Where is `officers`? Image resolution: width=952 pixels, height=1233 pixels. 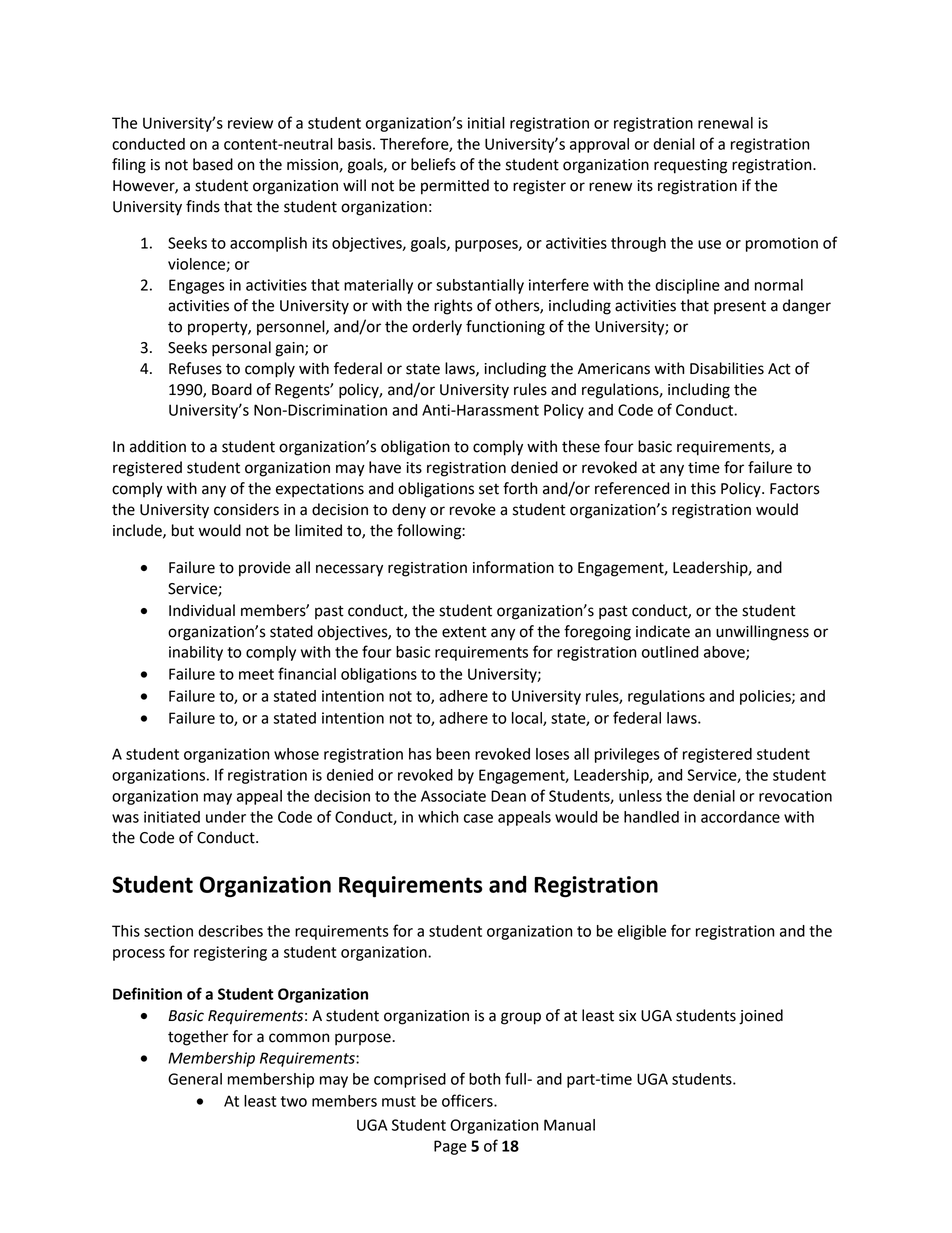
officers is located at coordinates (468, 1100).
